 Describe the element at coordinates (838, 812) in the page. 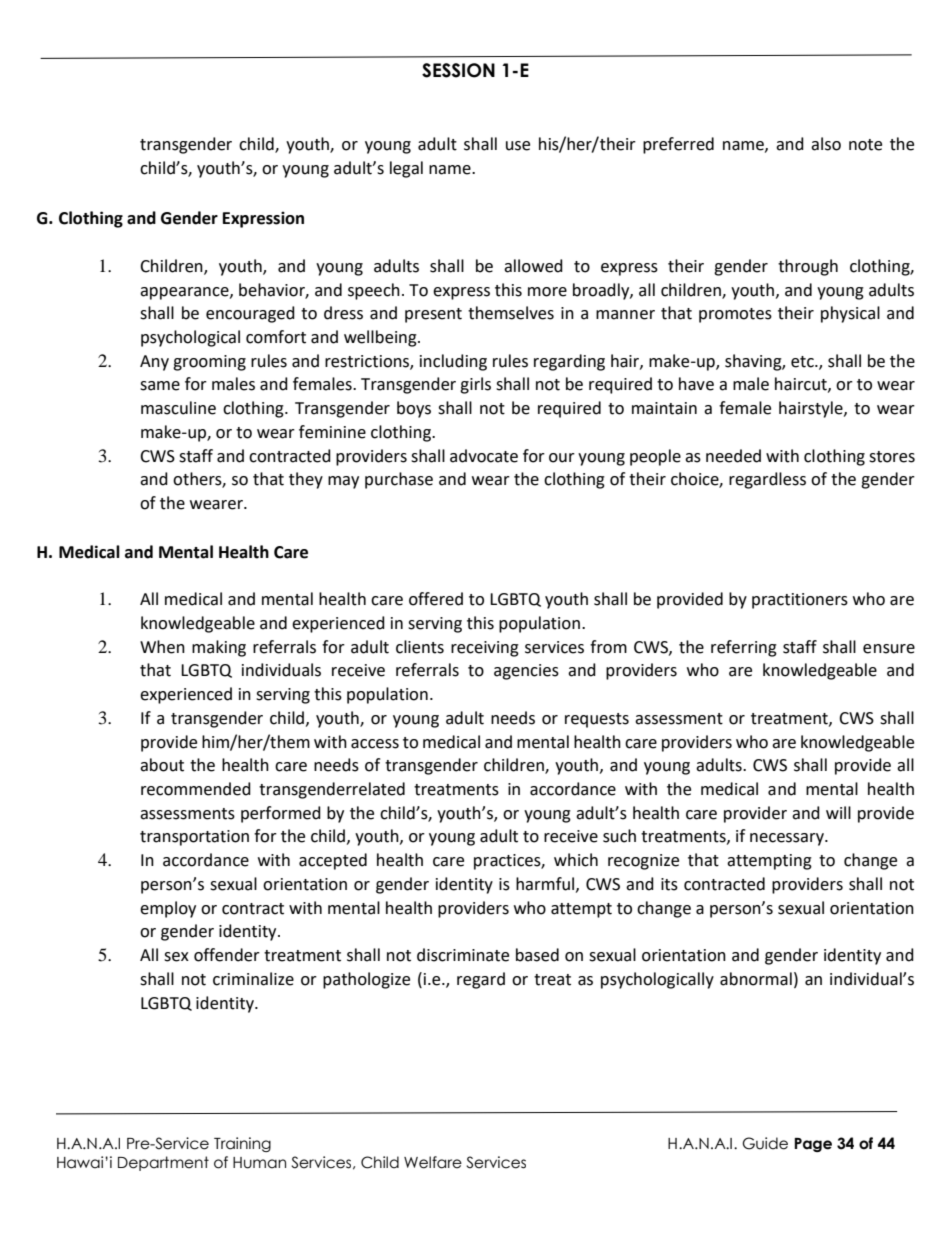

I see `will` at that location.
